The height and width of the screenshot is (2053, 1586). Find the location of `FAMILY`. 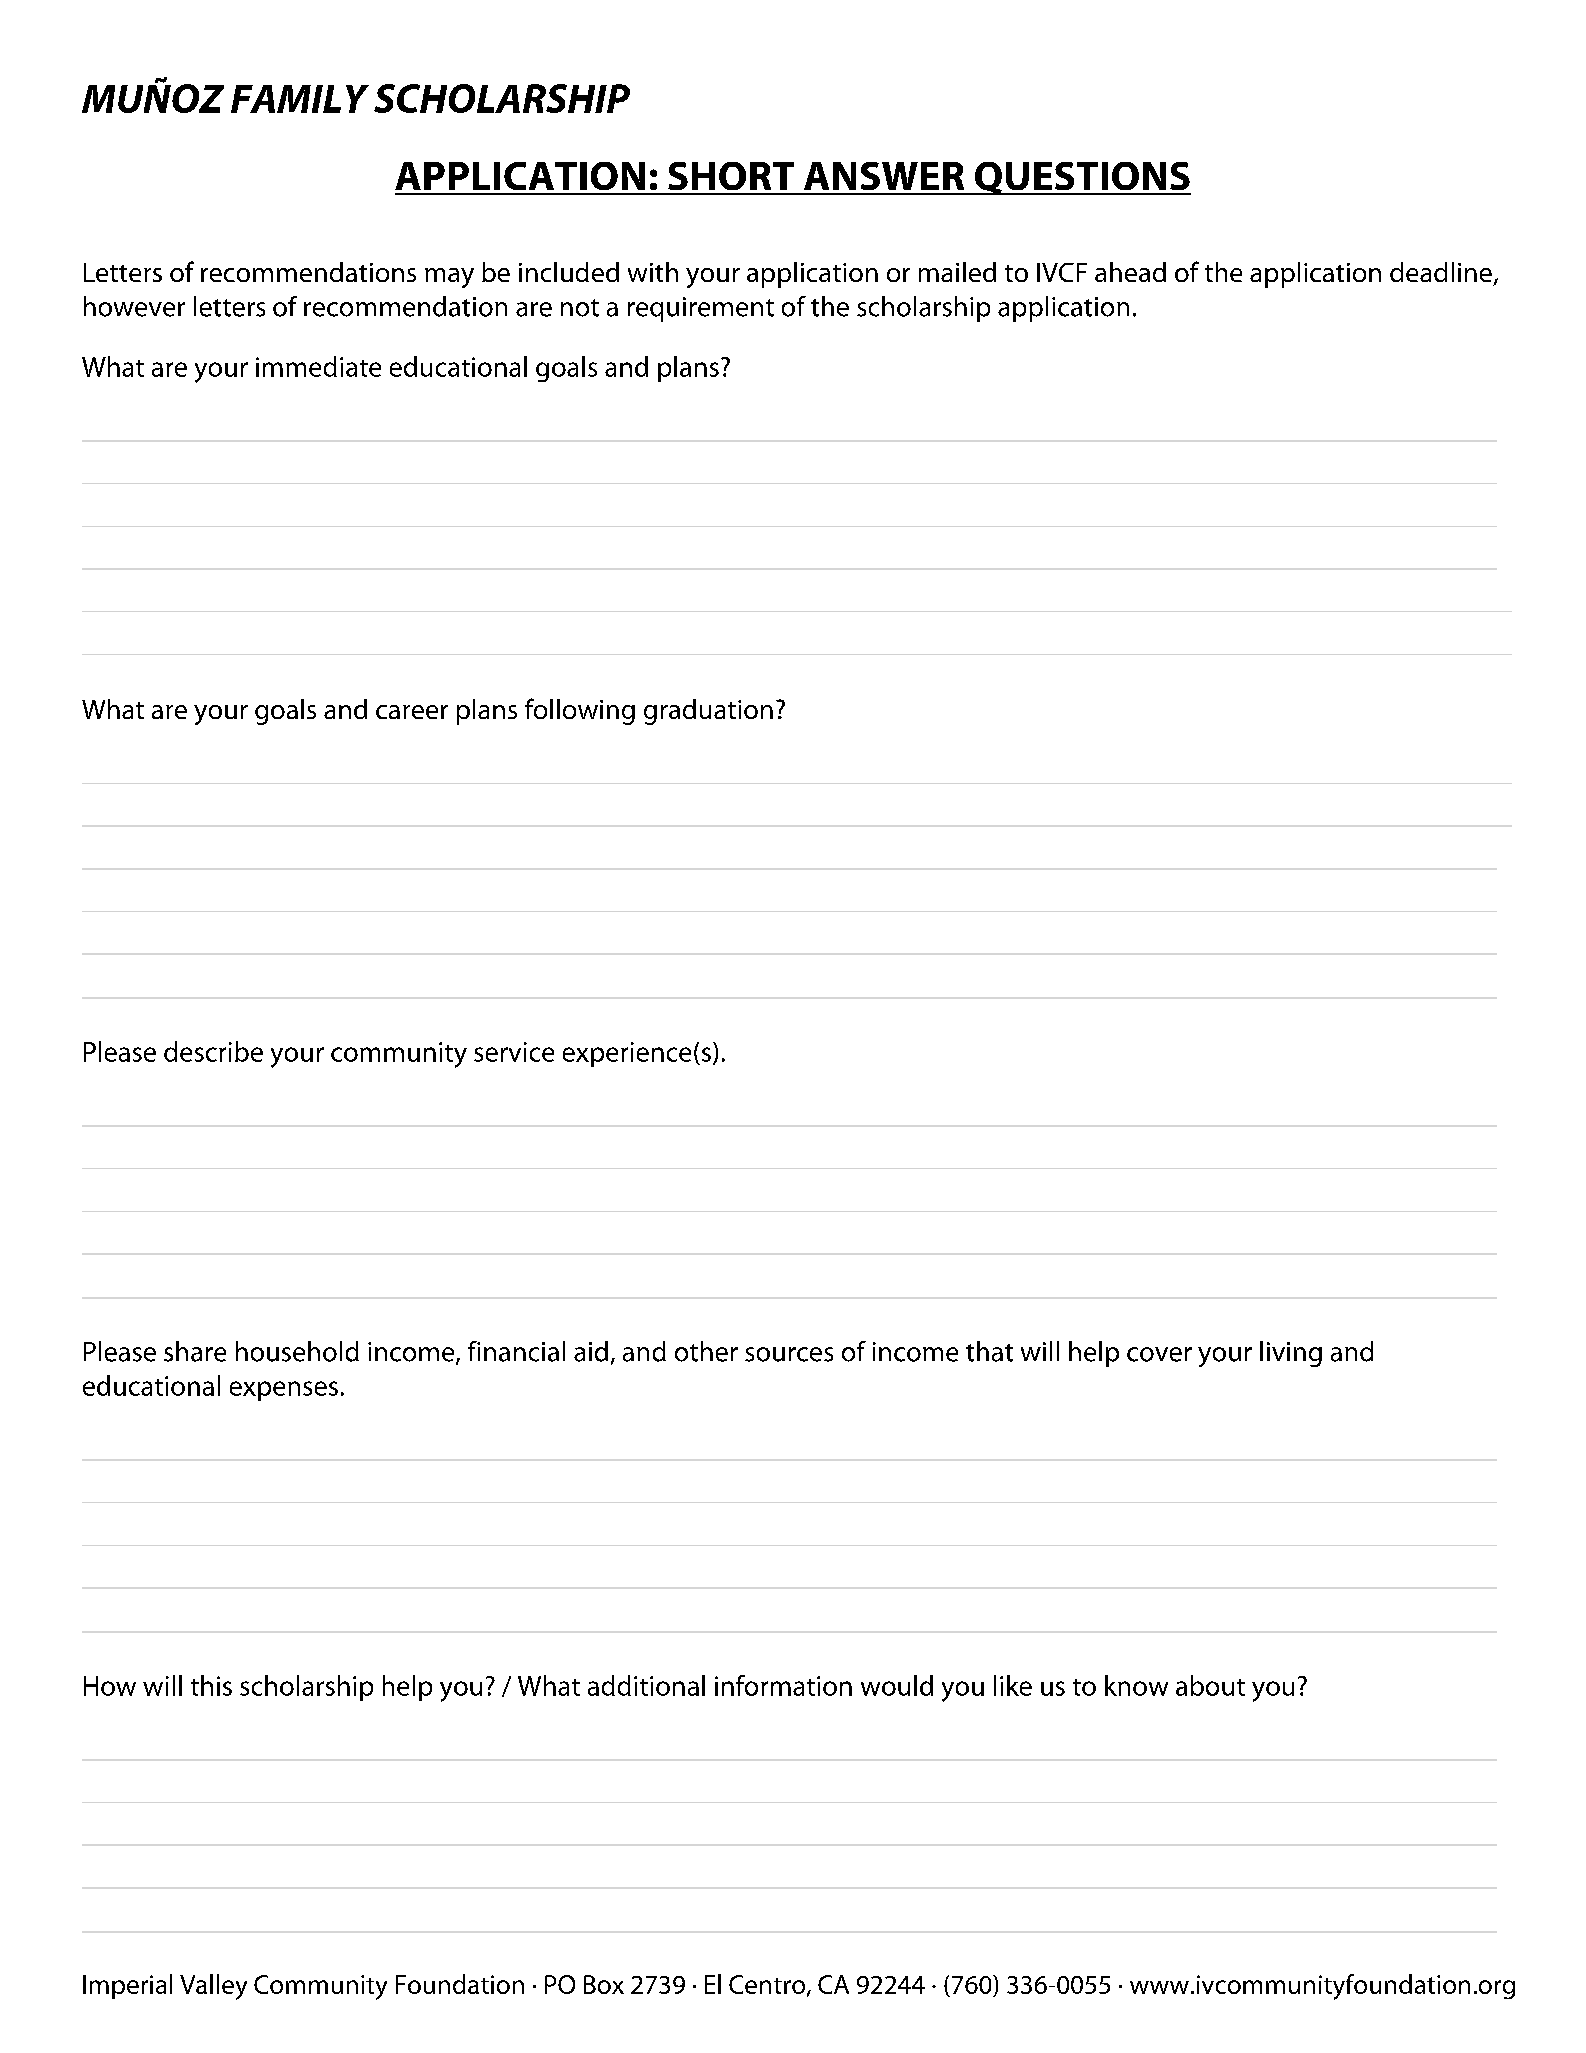

FAMILY is located at coordinates (300, 99).
